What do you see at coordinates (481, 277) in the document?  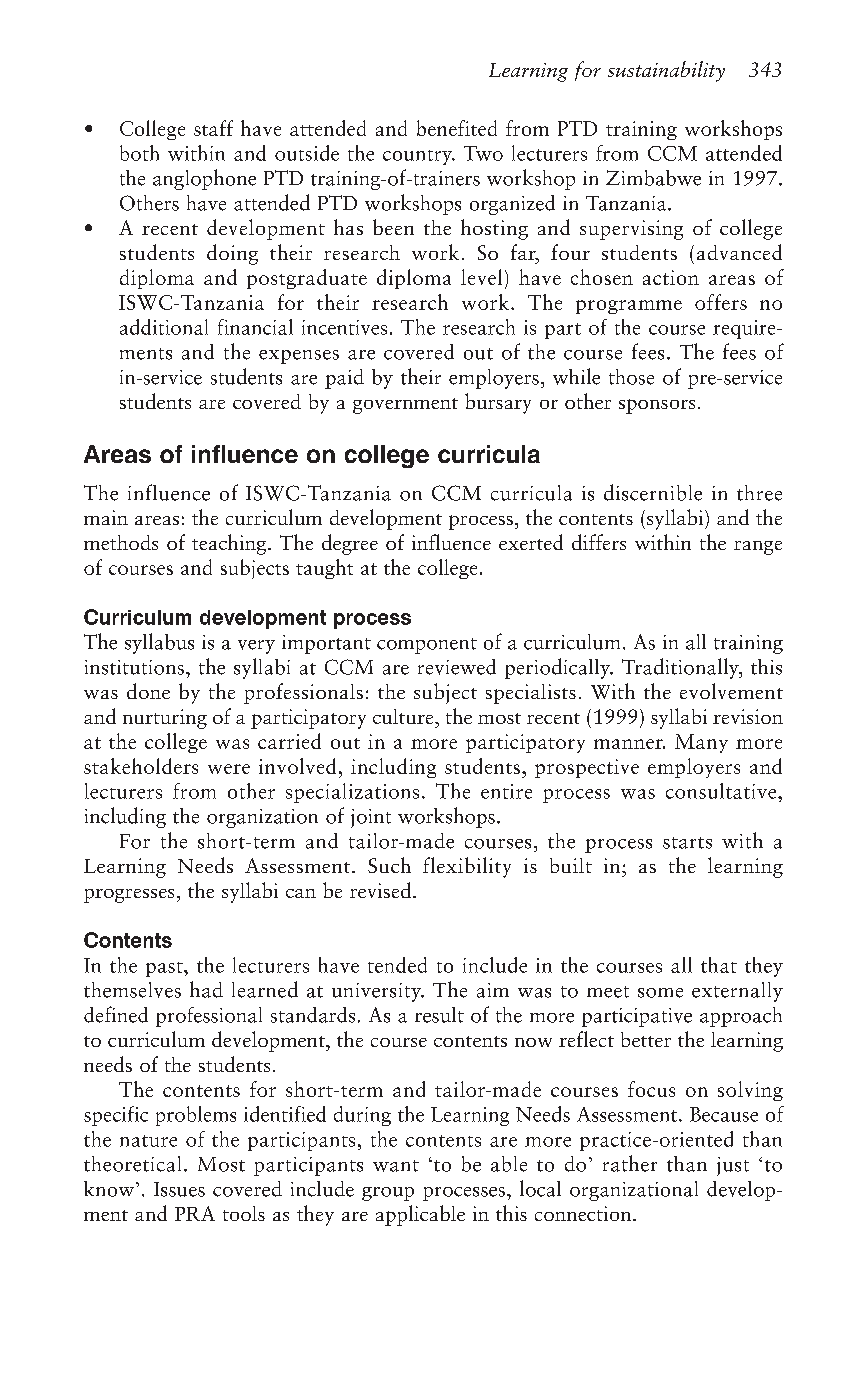 I see `level` at bounding box center [481, 277].
